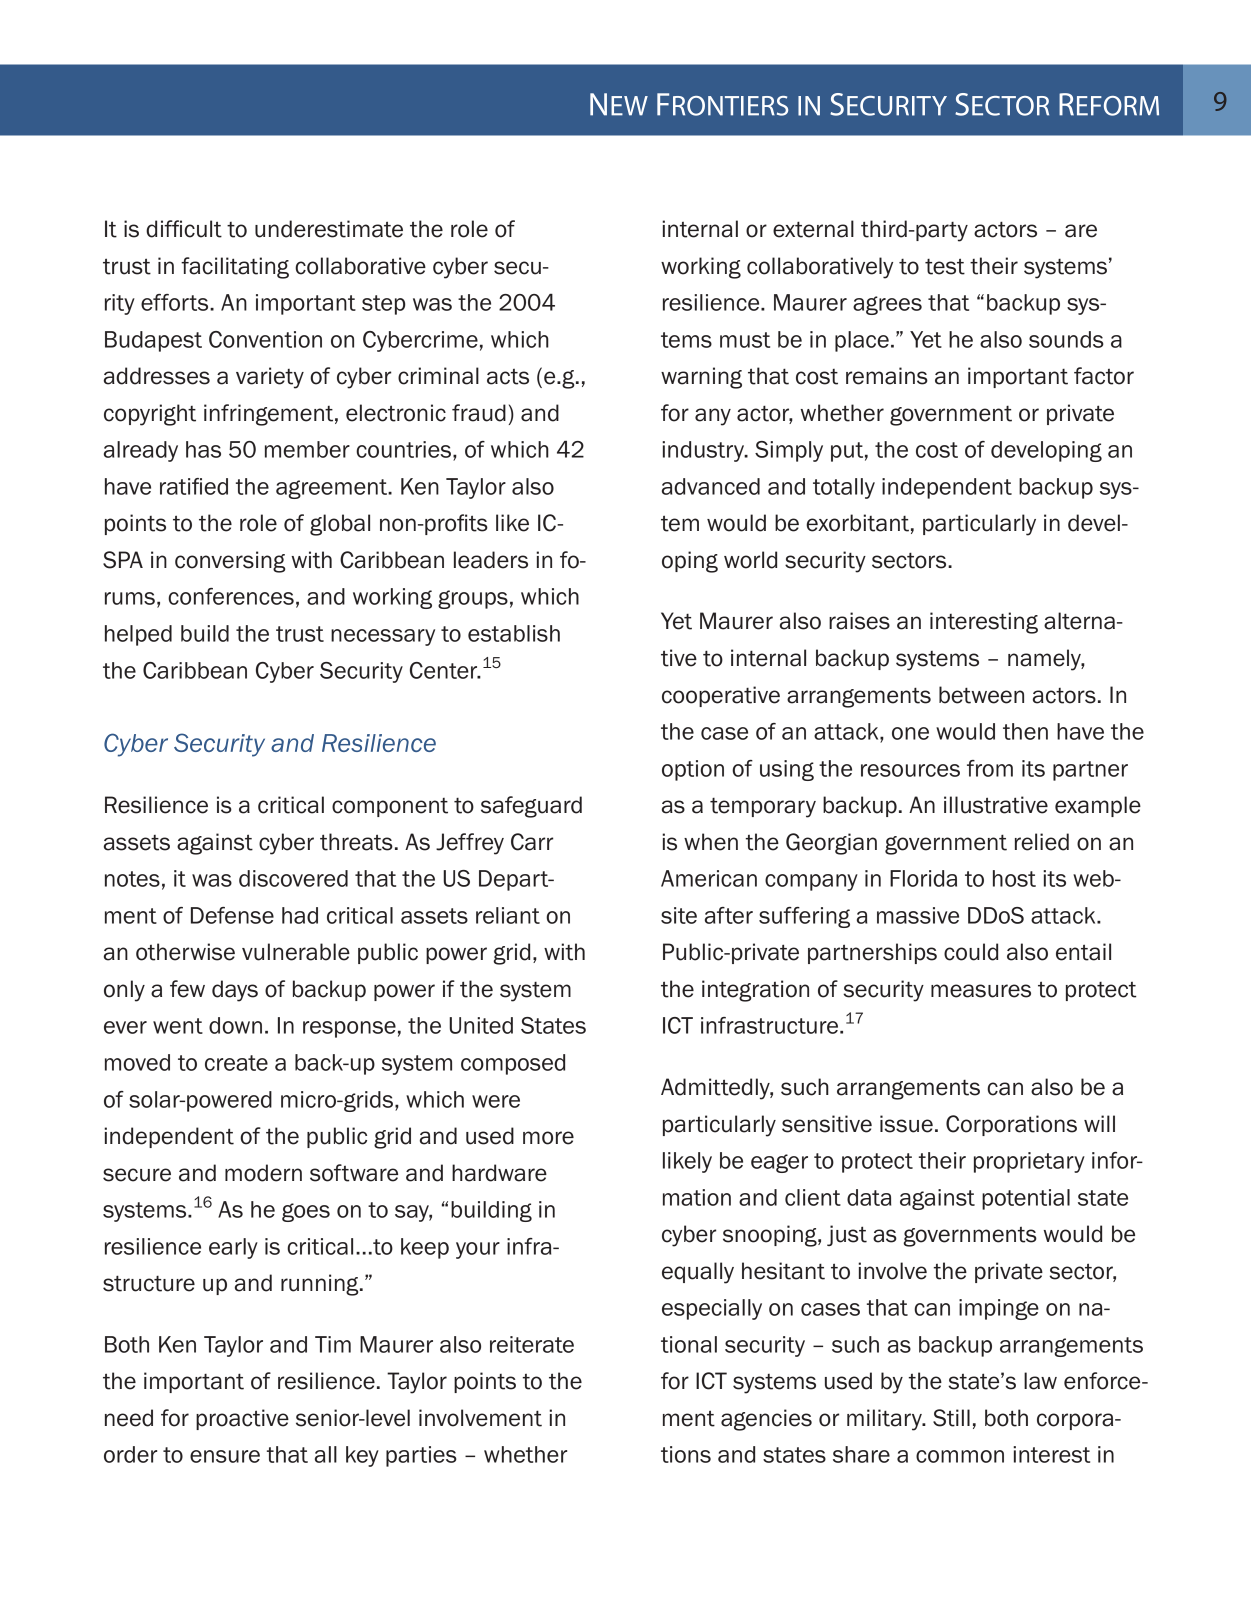 The image size is (1251, 1618). I want to click on between, so click(981, 695).
